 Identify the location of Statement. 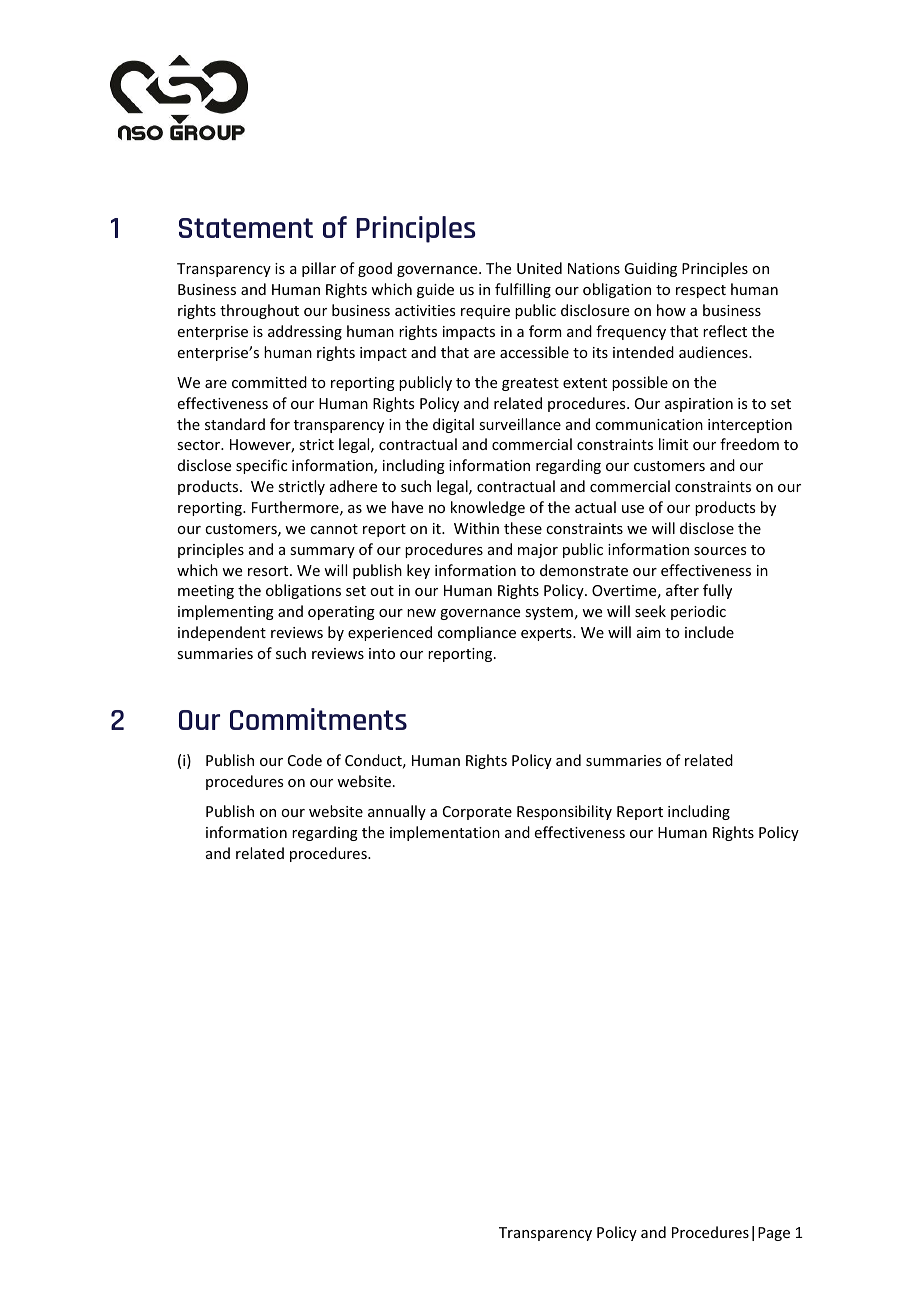
(246, 228).
